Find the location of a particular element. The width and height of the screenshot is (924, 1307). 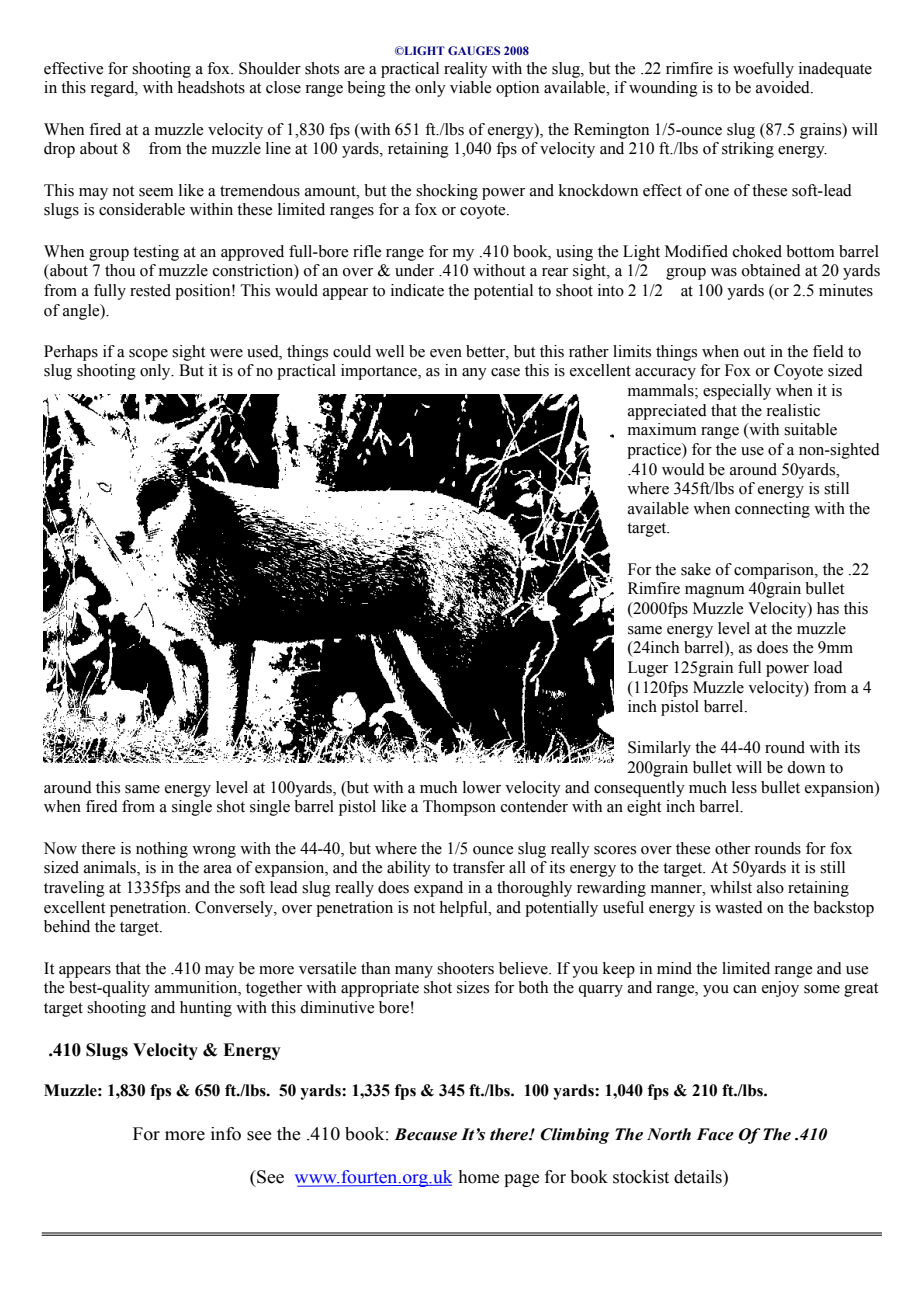

animals is located at coordinates (111, 868).
